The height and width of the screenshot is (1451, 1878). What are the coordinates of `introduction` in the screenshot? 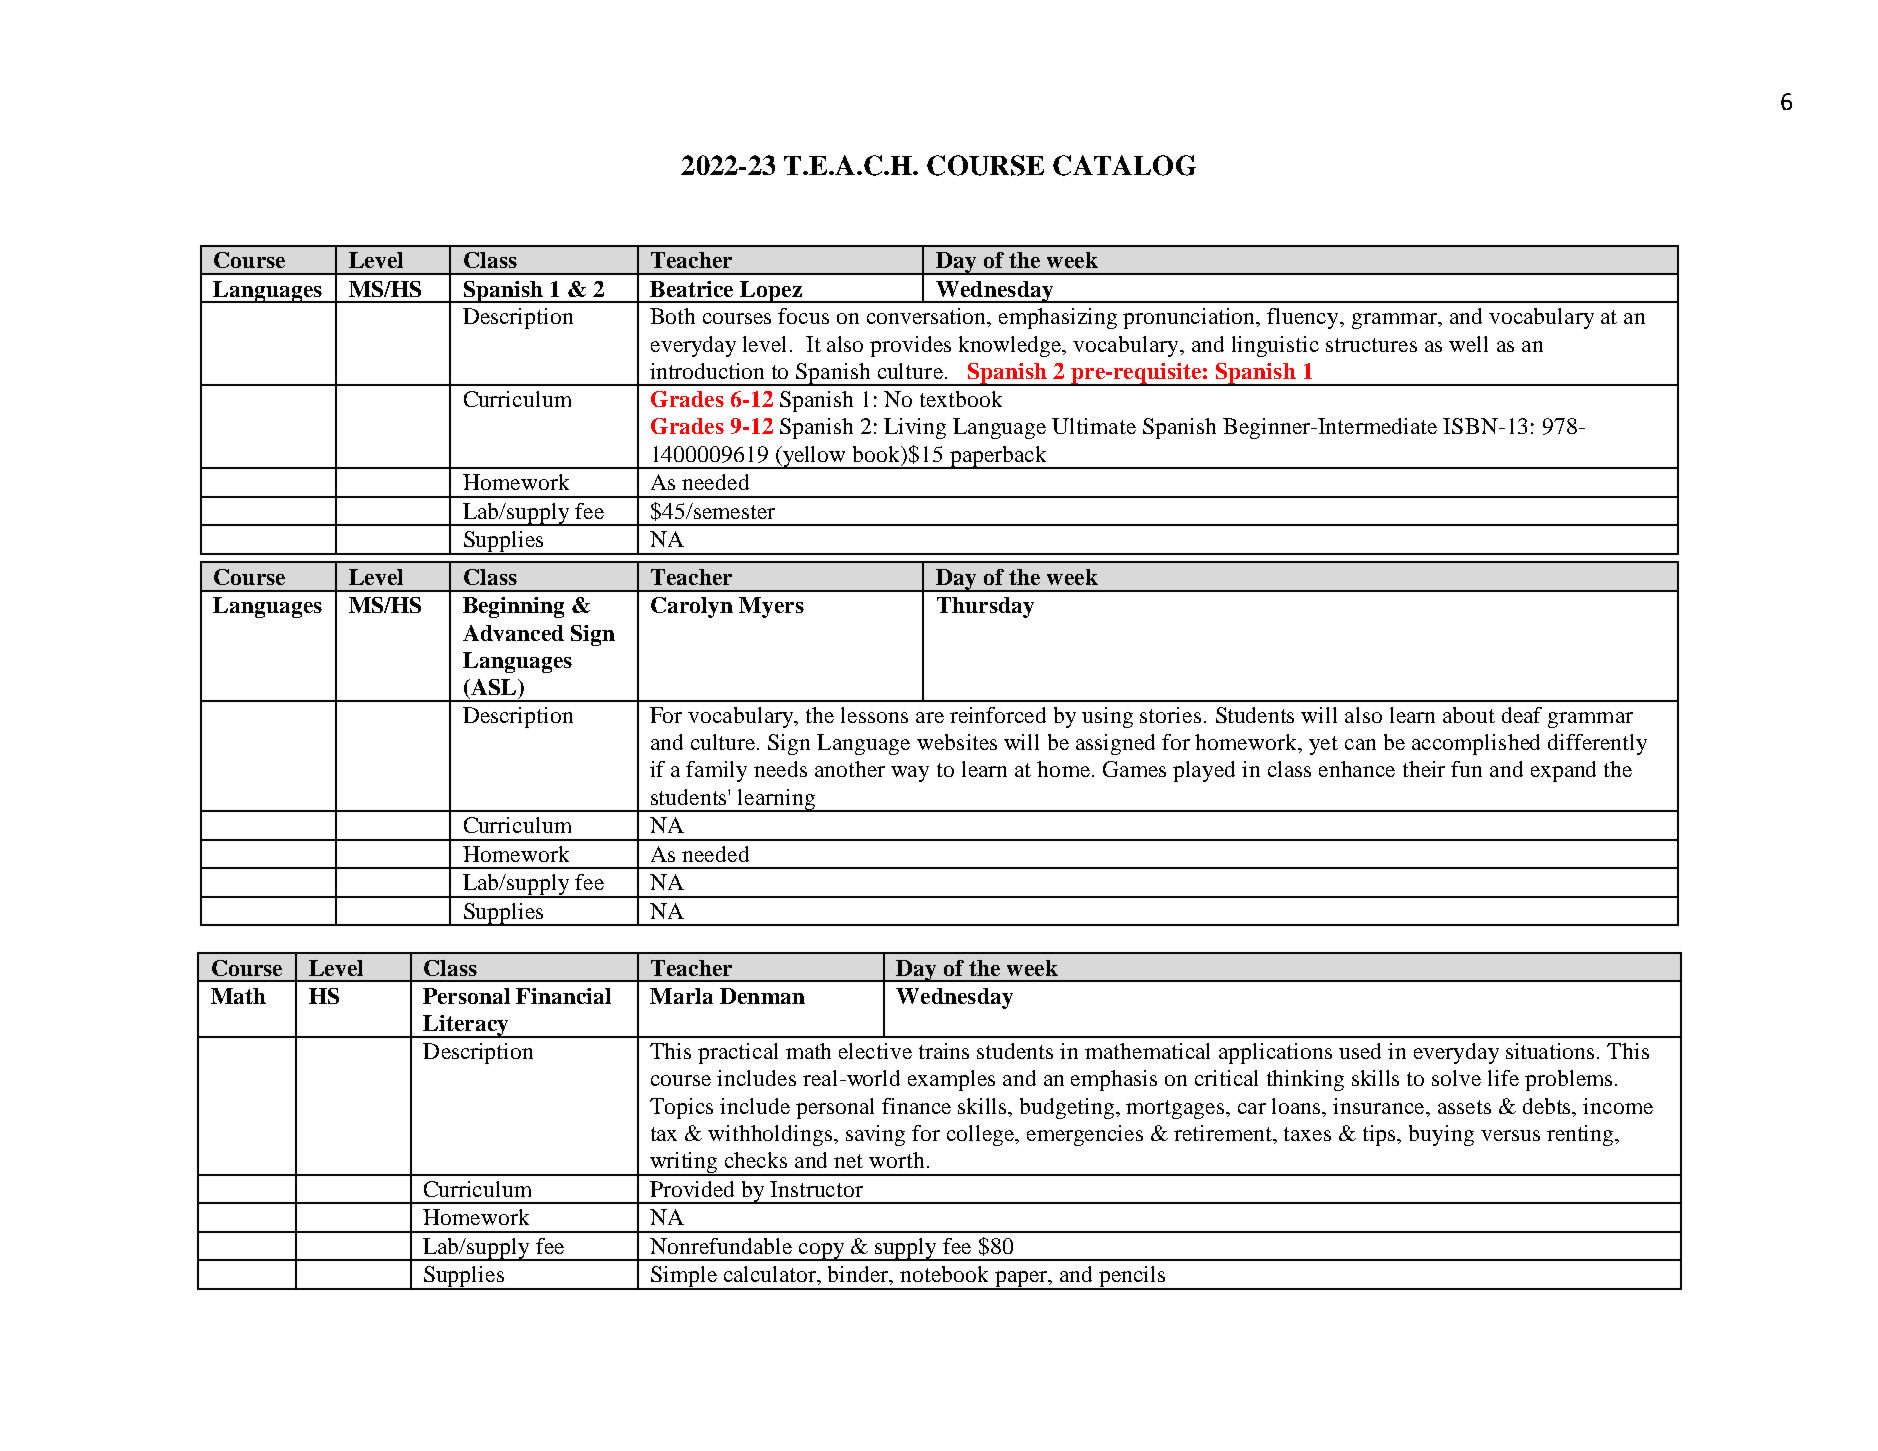 It's located at (707, 371).
